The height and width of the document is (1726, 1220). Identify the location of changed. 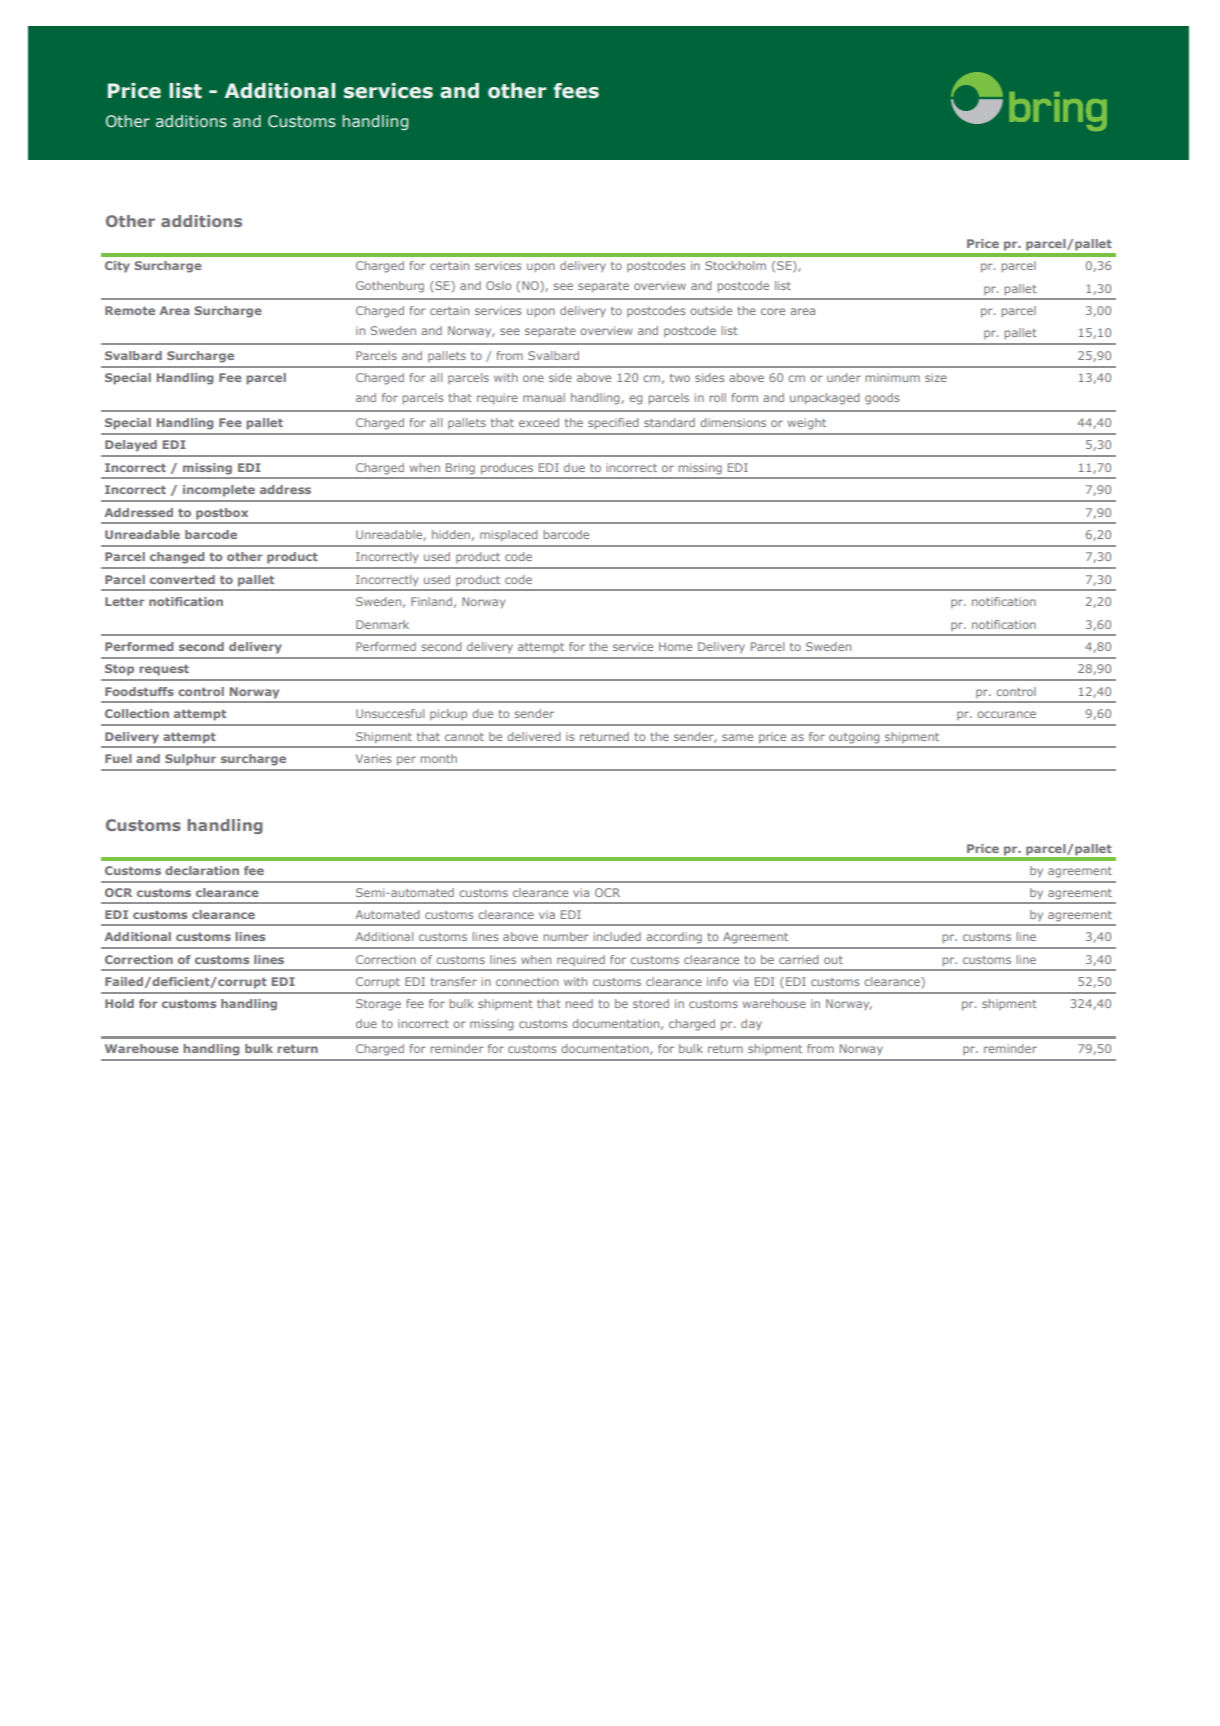
(177, 558).
